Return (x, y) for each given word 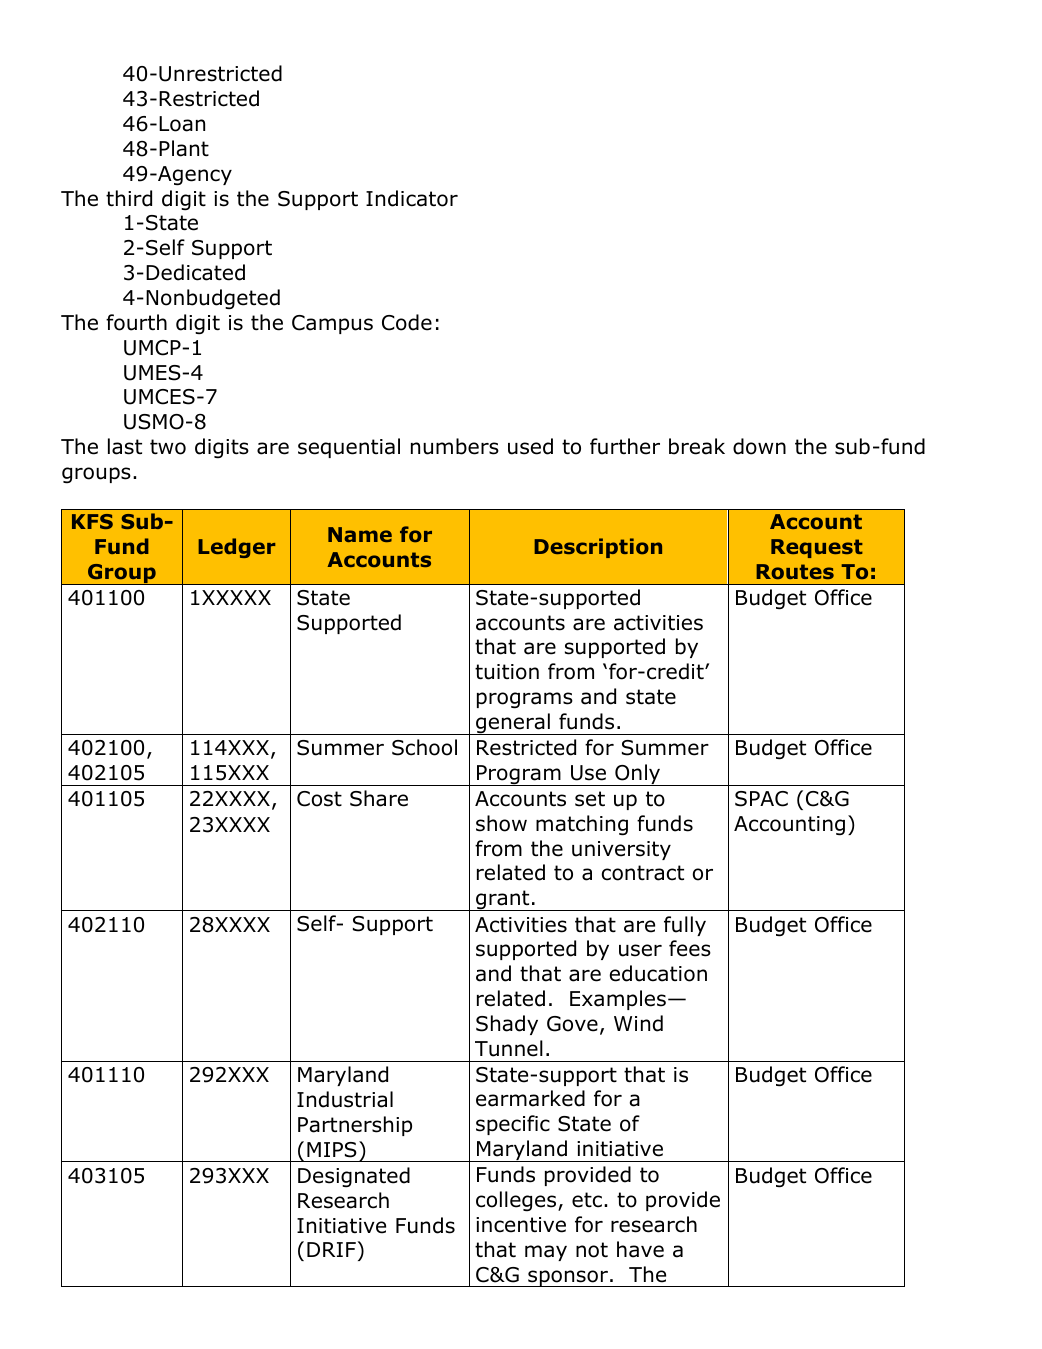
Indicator (412, 198)
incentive (521, 1225)
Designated (354, 1177)
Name (360, 534)
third (129, 198)
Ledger (236, 548)
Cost (319, 799)
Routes (795, 571)
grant (503, 900)
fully (685, 926)
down (759, 446)
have (640, 1249)
